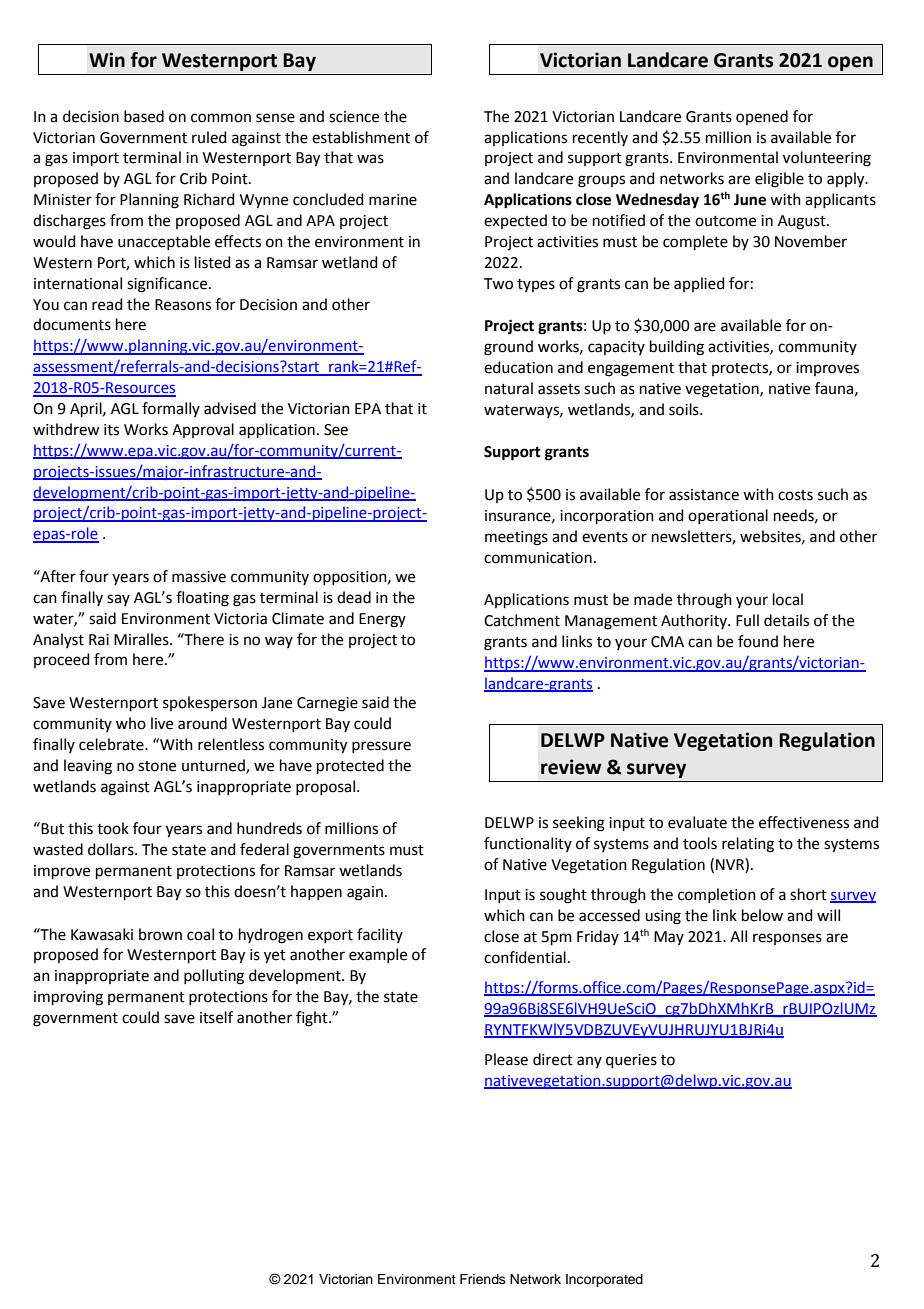 The image size is (924, 1309). I want to click on volunteering, so click(827, 159).
